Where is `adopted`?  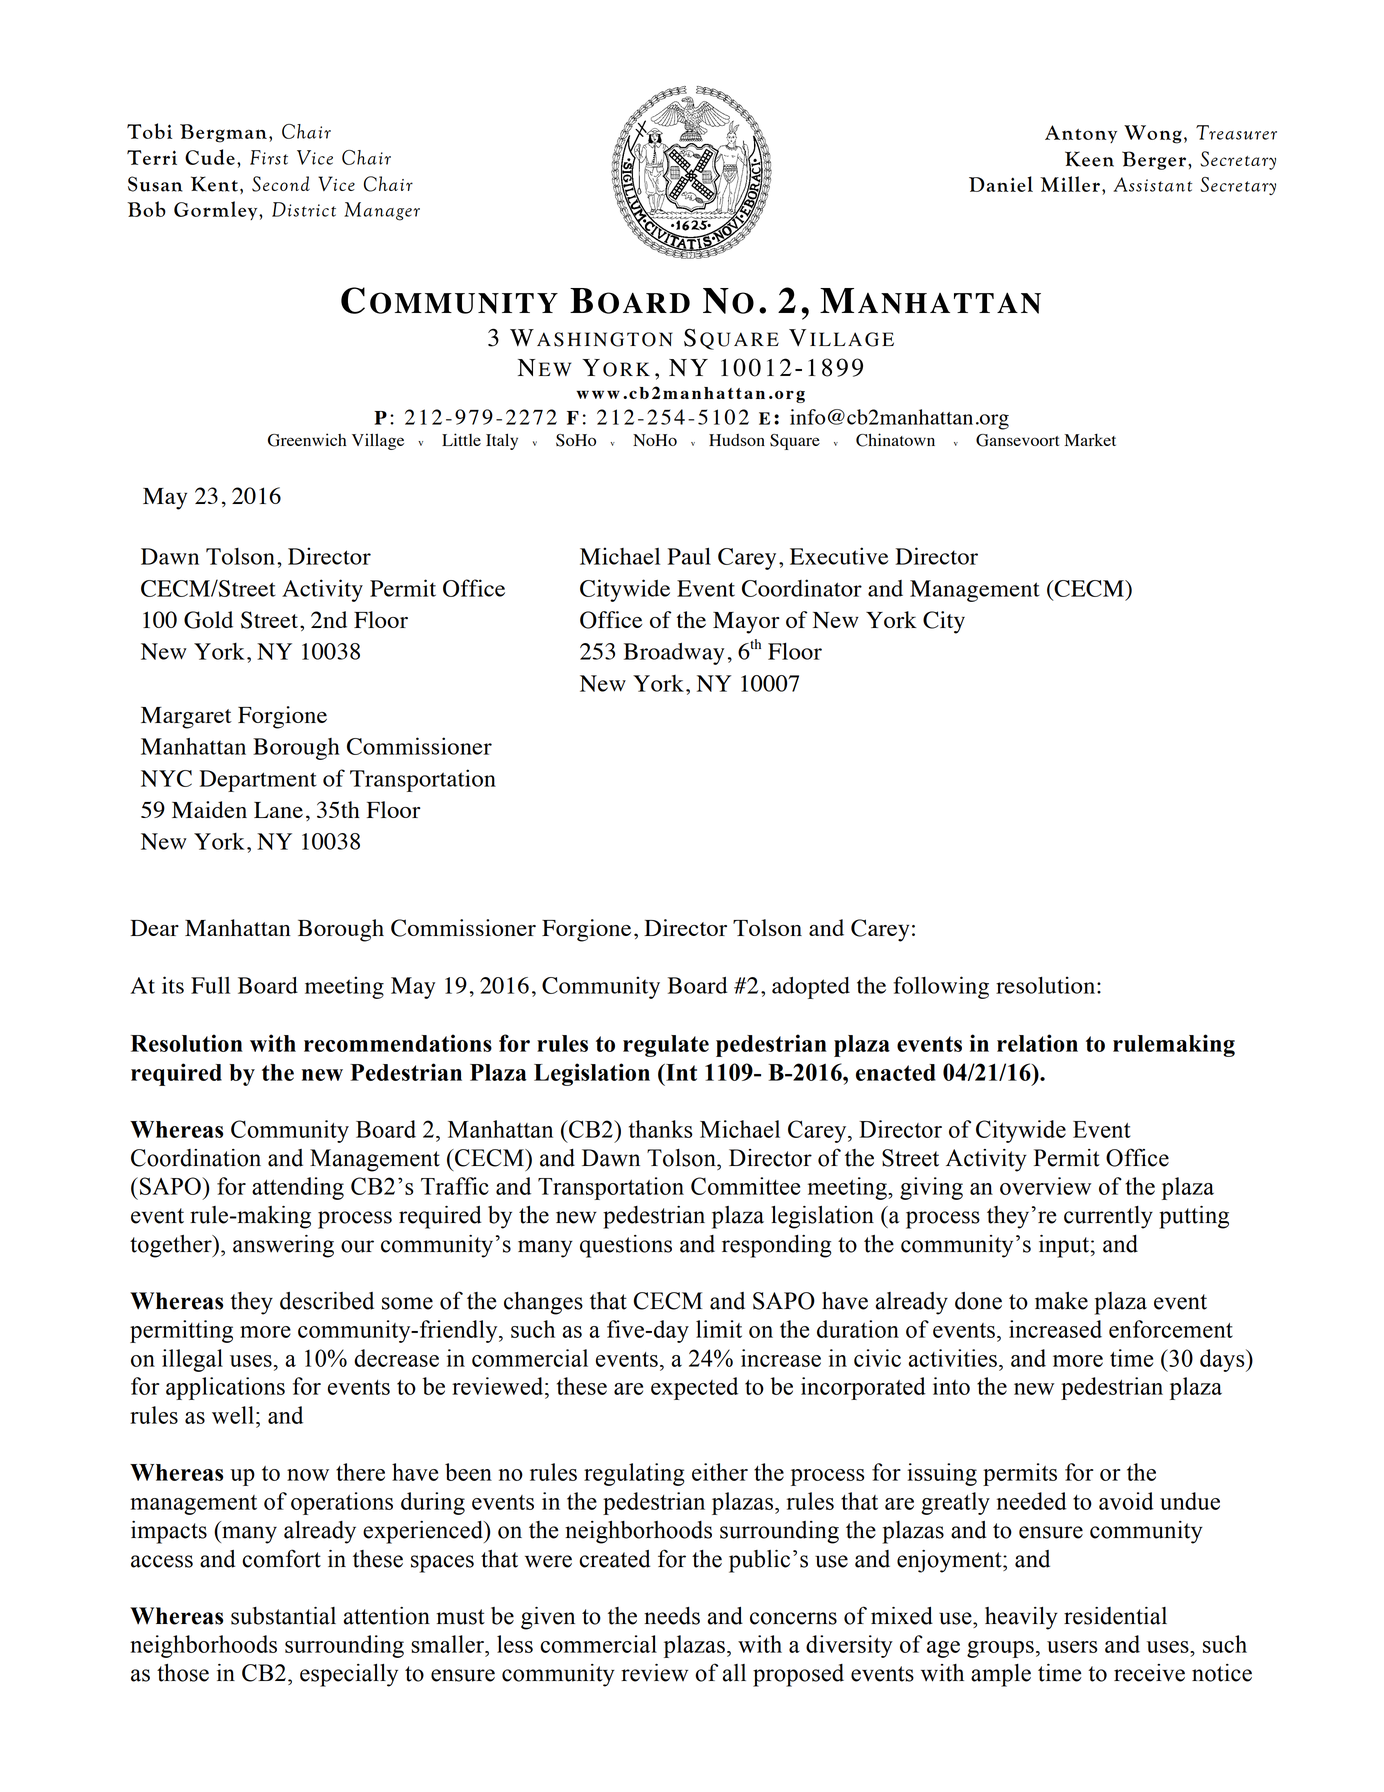
adopted is located at coordinates (811, 988).
